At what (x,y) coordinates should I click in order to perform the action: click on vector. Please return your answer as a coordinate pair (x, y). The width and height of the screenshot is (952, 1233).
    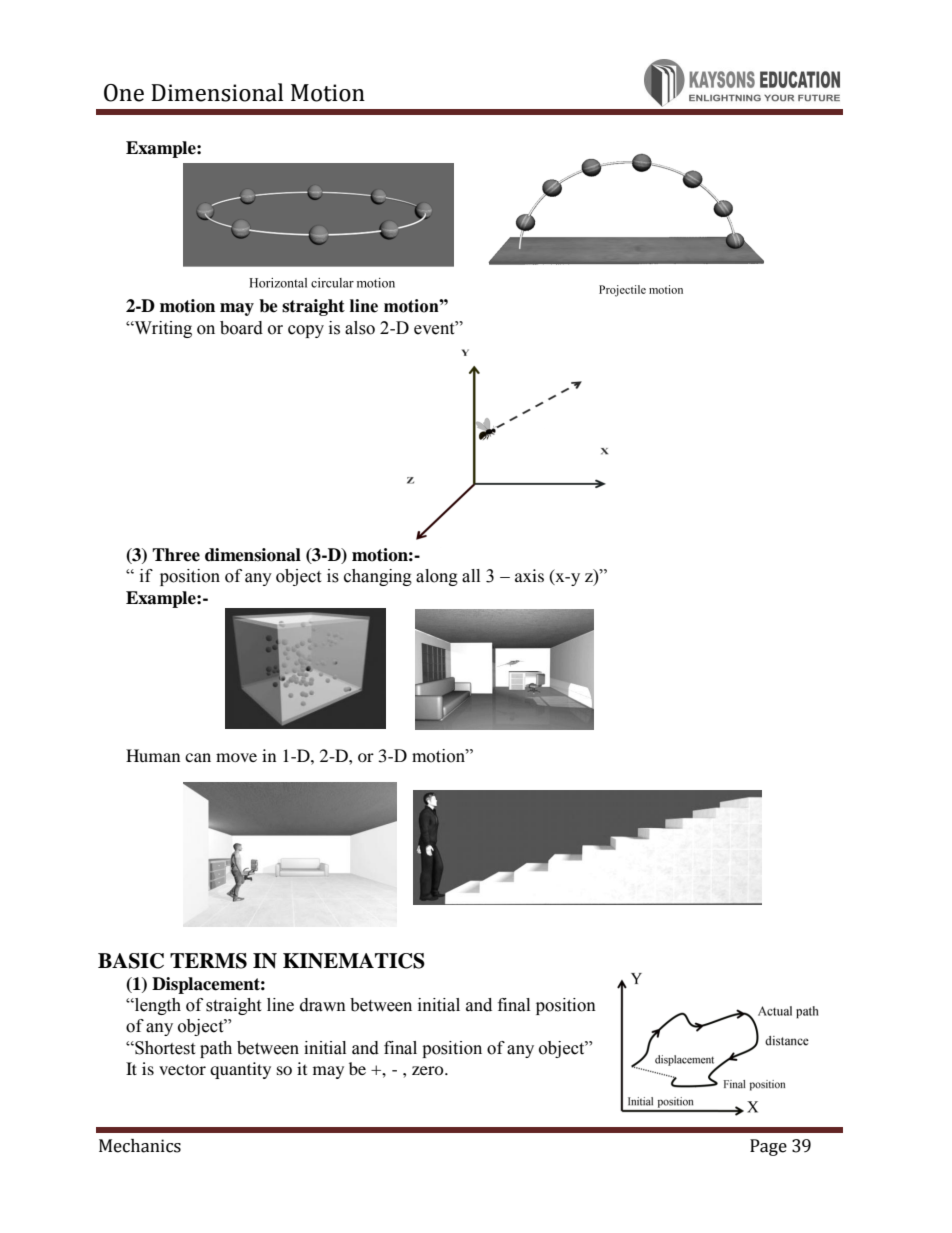
    Looking at the image, I should click on (182, 1069).
